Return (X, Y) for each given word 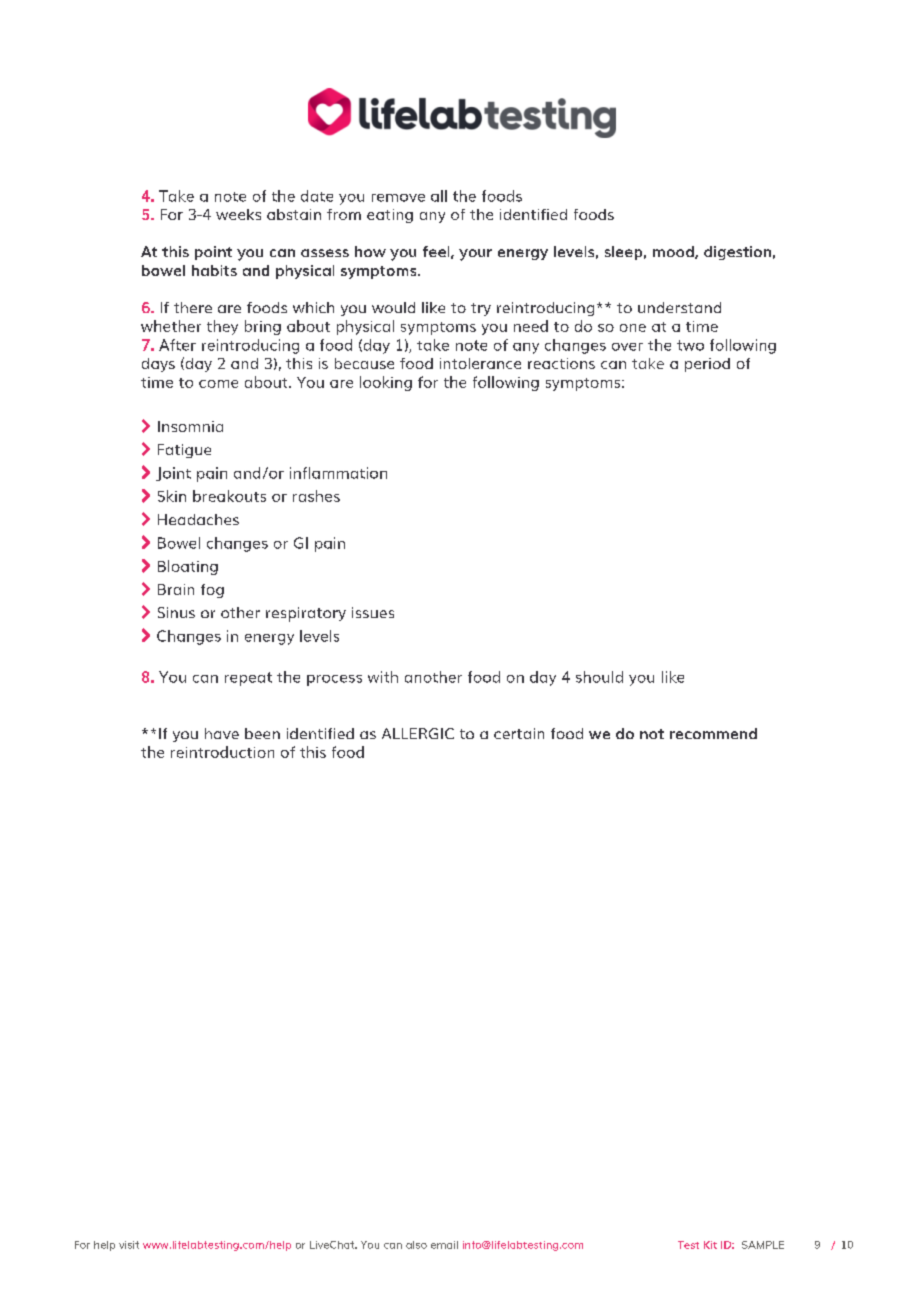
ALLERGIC (418, 733)
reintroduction (222, 752)
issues (373, 612)
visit (129, 1245)
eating (390, 216)
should (599, 677)
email (444, 1245)
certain (519, 733)
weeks (238, 214)
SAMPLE (763, 1245)
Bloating (188, 567)
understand (679, 307)
